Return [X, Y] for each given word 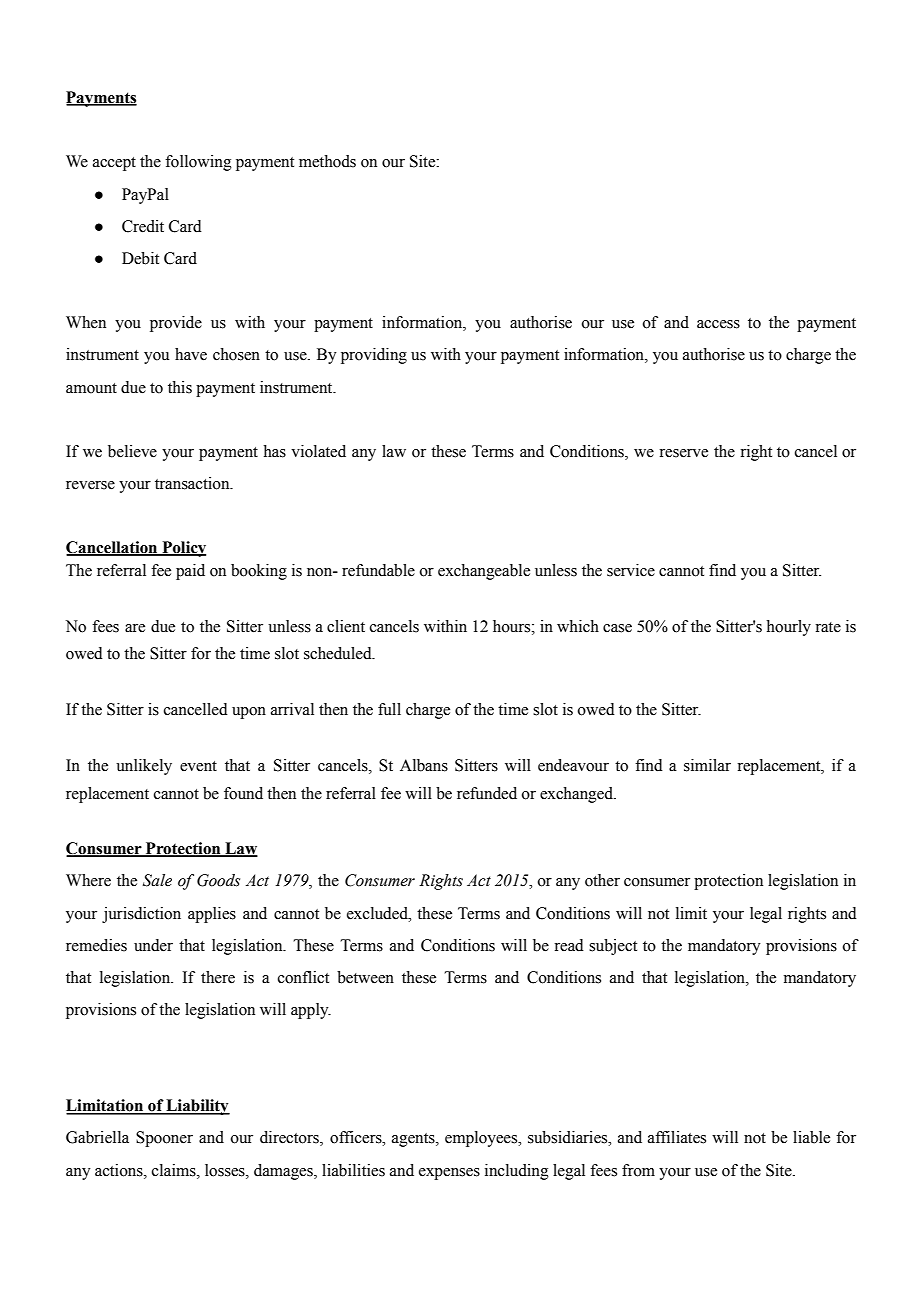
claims [175, 1170]
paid [190, 572]
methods [327, 161]
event [198, 766]
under [153, 945]
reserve [683, 453]
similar [707, 765]
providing [374, 356]
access [718, 324]
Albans [424, 765]
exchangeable [484, 572]
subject [613, 947]
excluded [378, 913]
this [180, 387]
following [198, 163]
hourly [789, 628]
